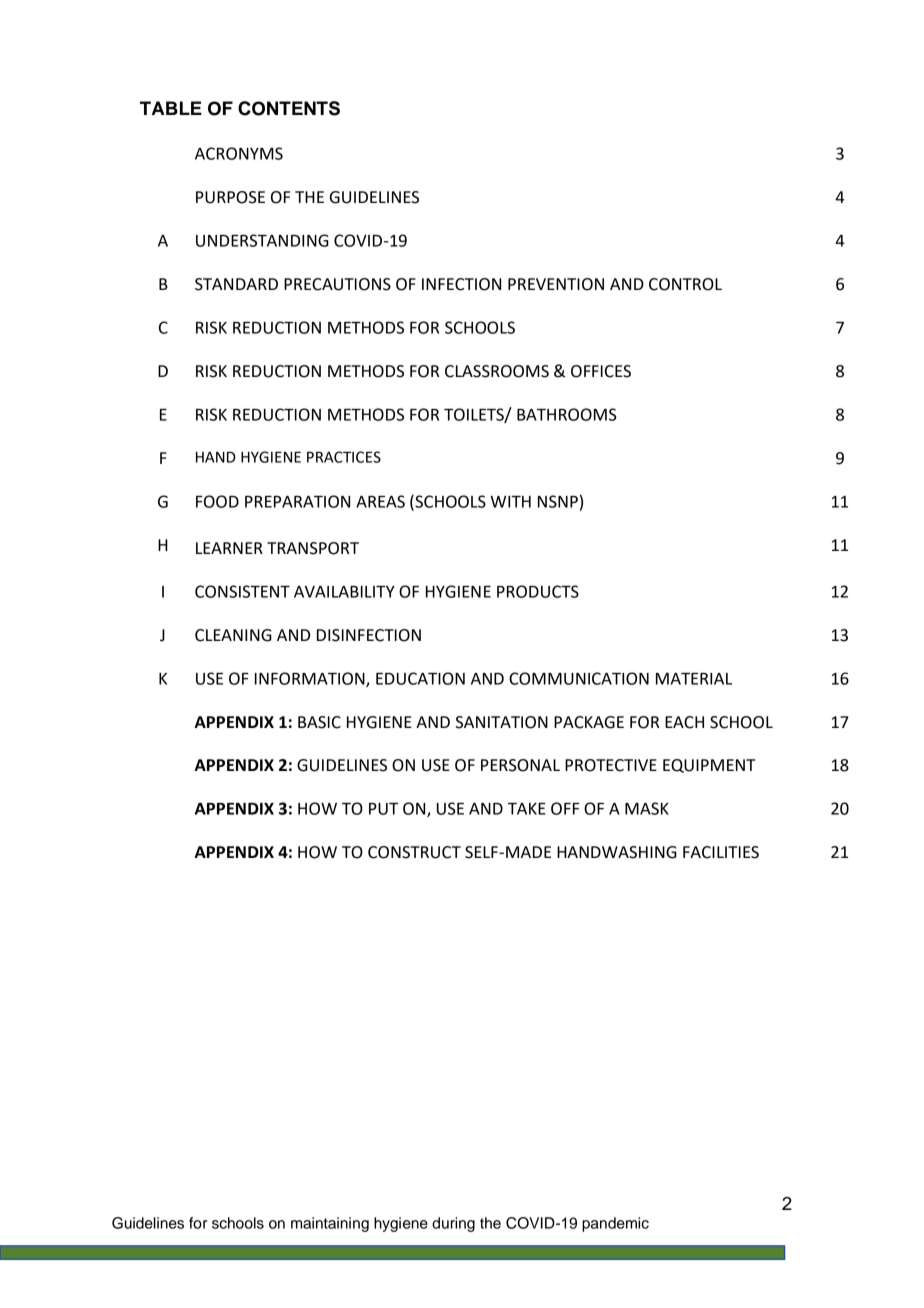  Describe the element at coordinates (601, 371) in the screenshot. I see `OFFICES` at that location.
